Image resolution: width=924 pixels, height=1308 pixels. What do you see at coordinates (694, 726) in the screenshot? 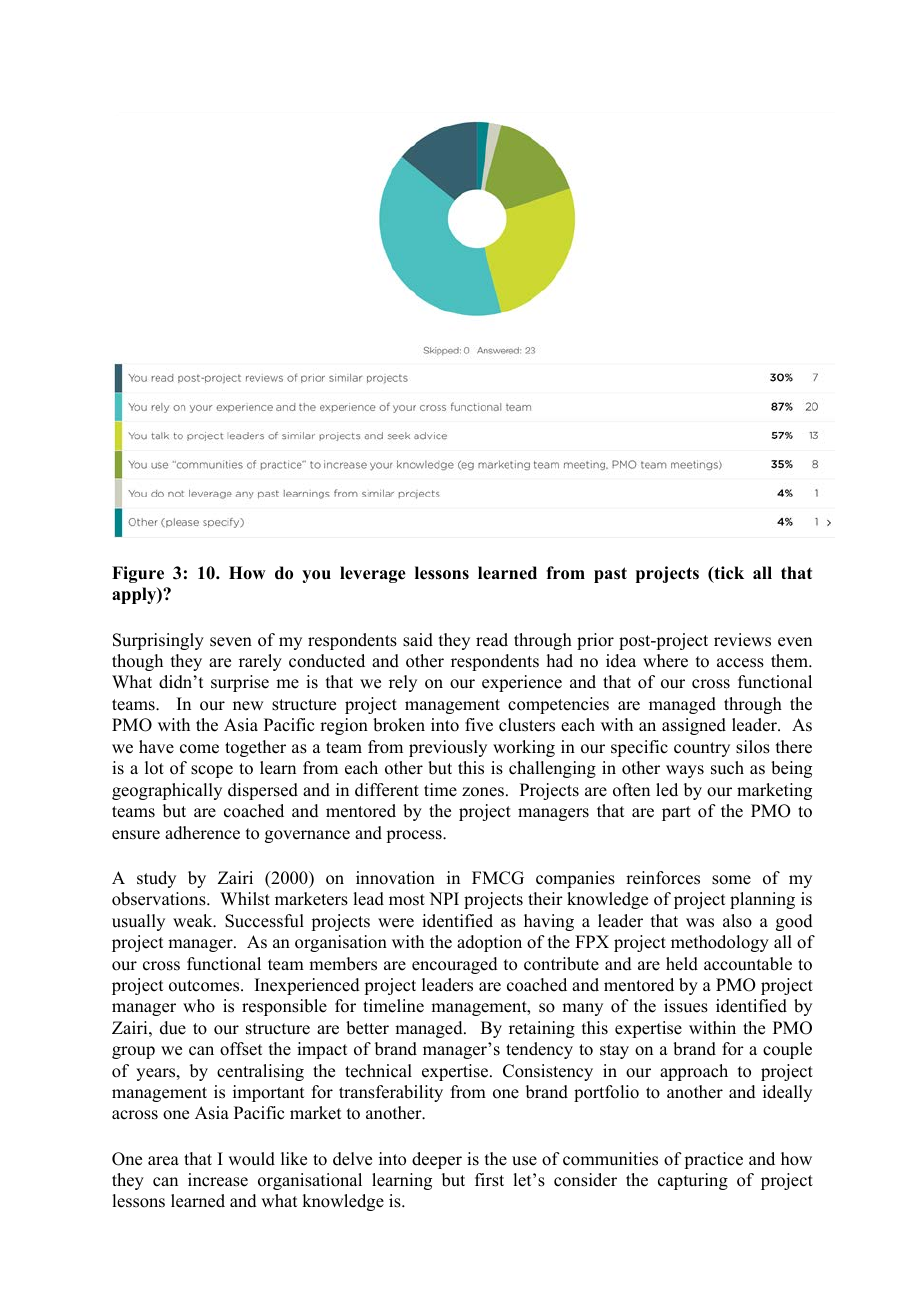
I see `assigned` at bounding box center [694, 726].
